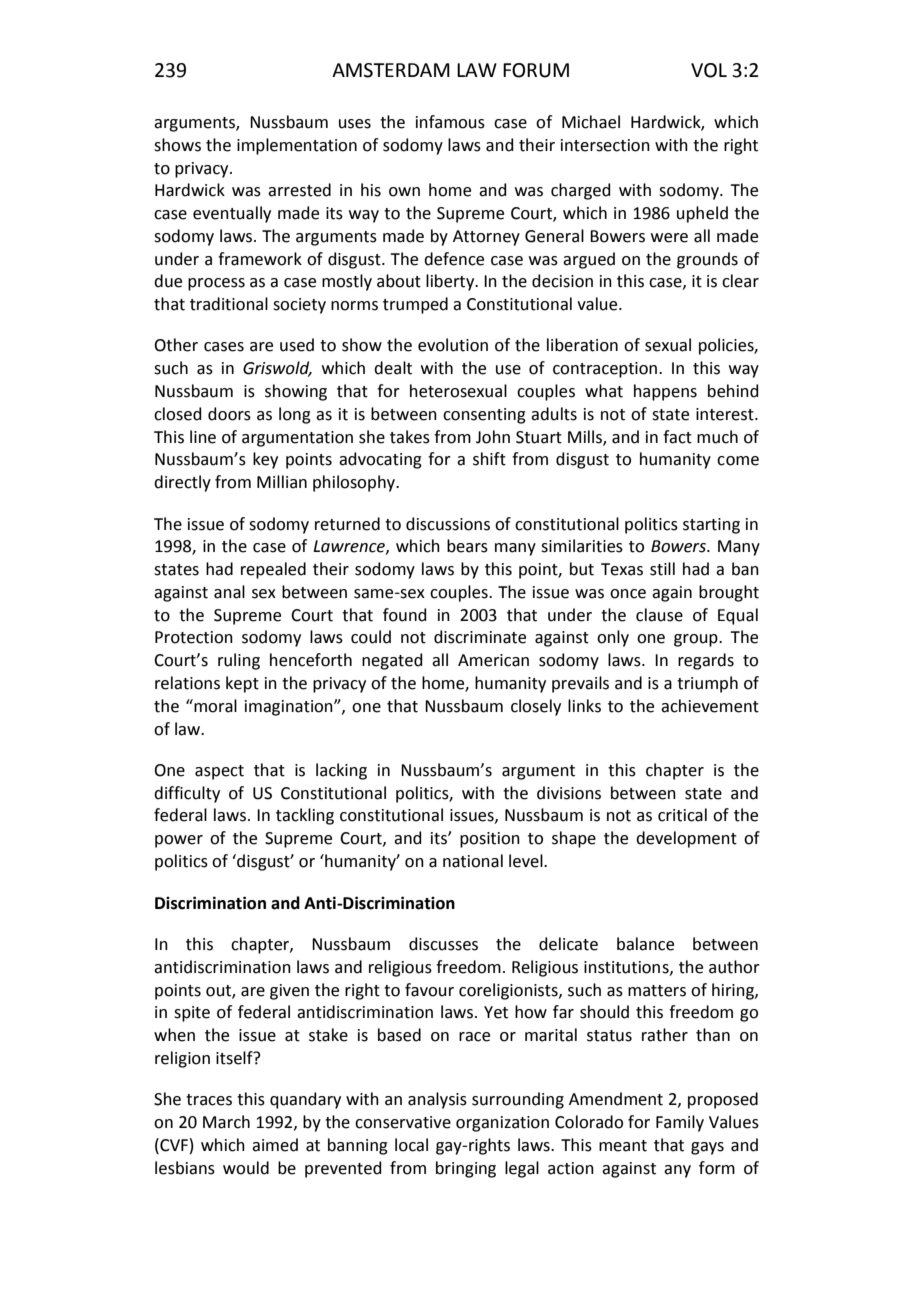 The height and width of the screenshot is (1309, 924). I want to click on fact, so click(677, 437).
